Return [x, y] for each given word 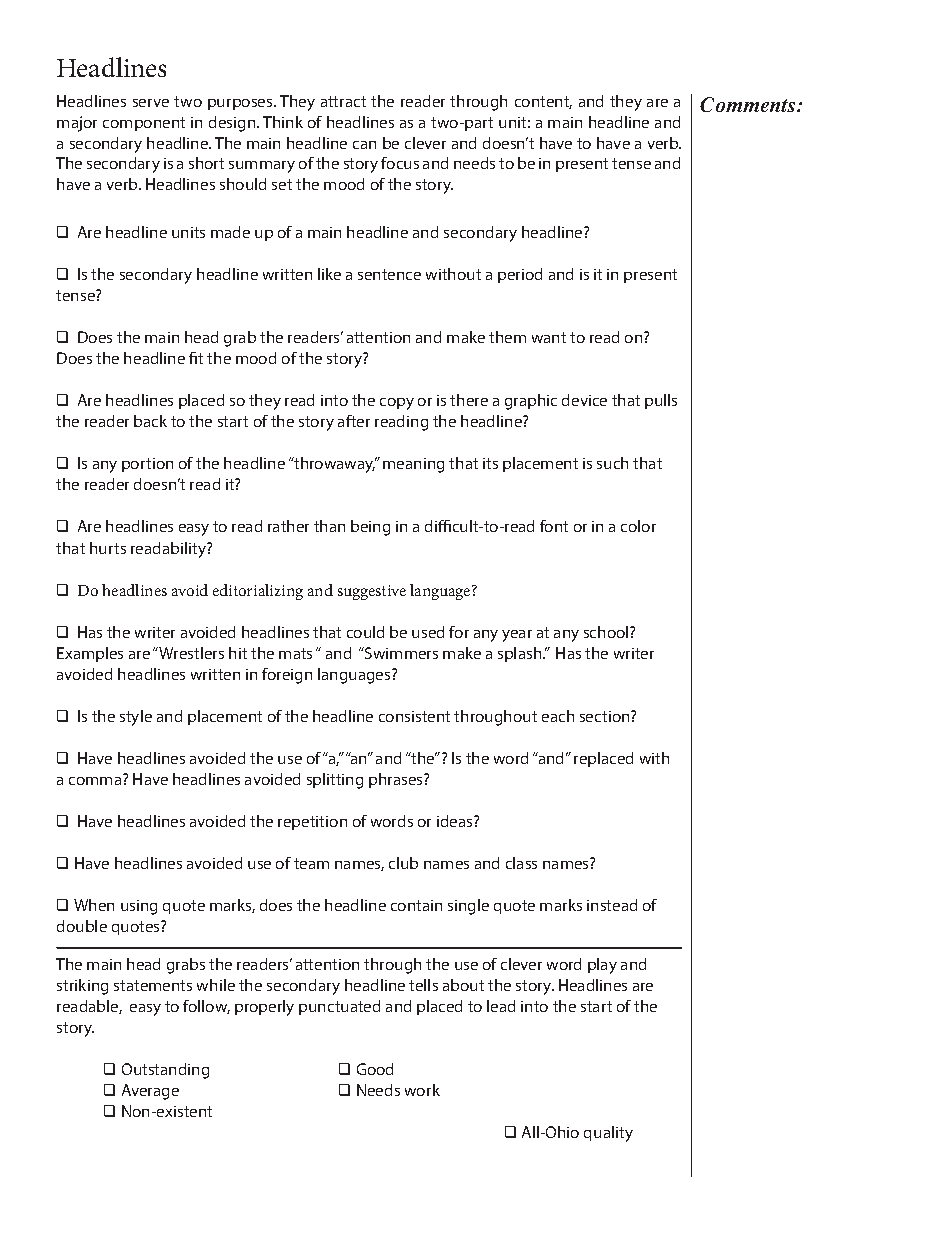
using [139, 907]
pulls [661, 401]
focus [400, 163]
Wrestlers [190, 653]
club [403, 863]
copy [397, 404]
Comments [749, 104]
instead [612, 905]
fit [196, 358]
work [422, 1090]
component [144, 124]
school [607, 632]
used [428, 632]
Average [150, 1092]
